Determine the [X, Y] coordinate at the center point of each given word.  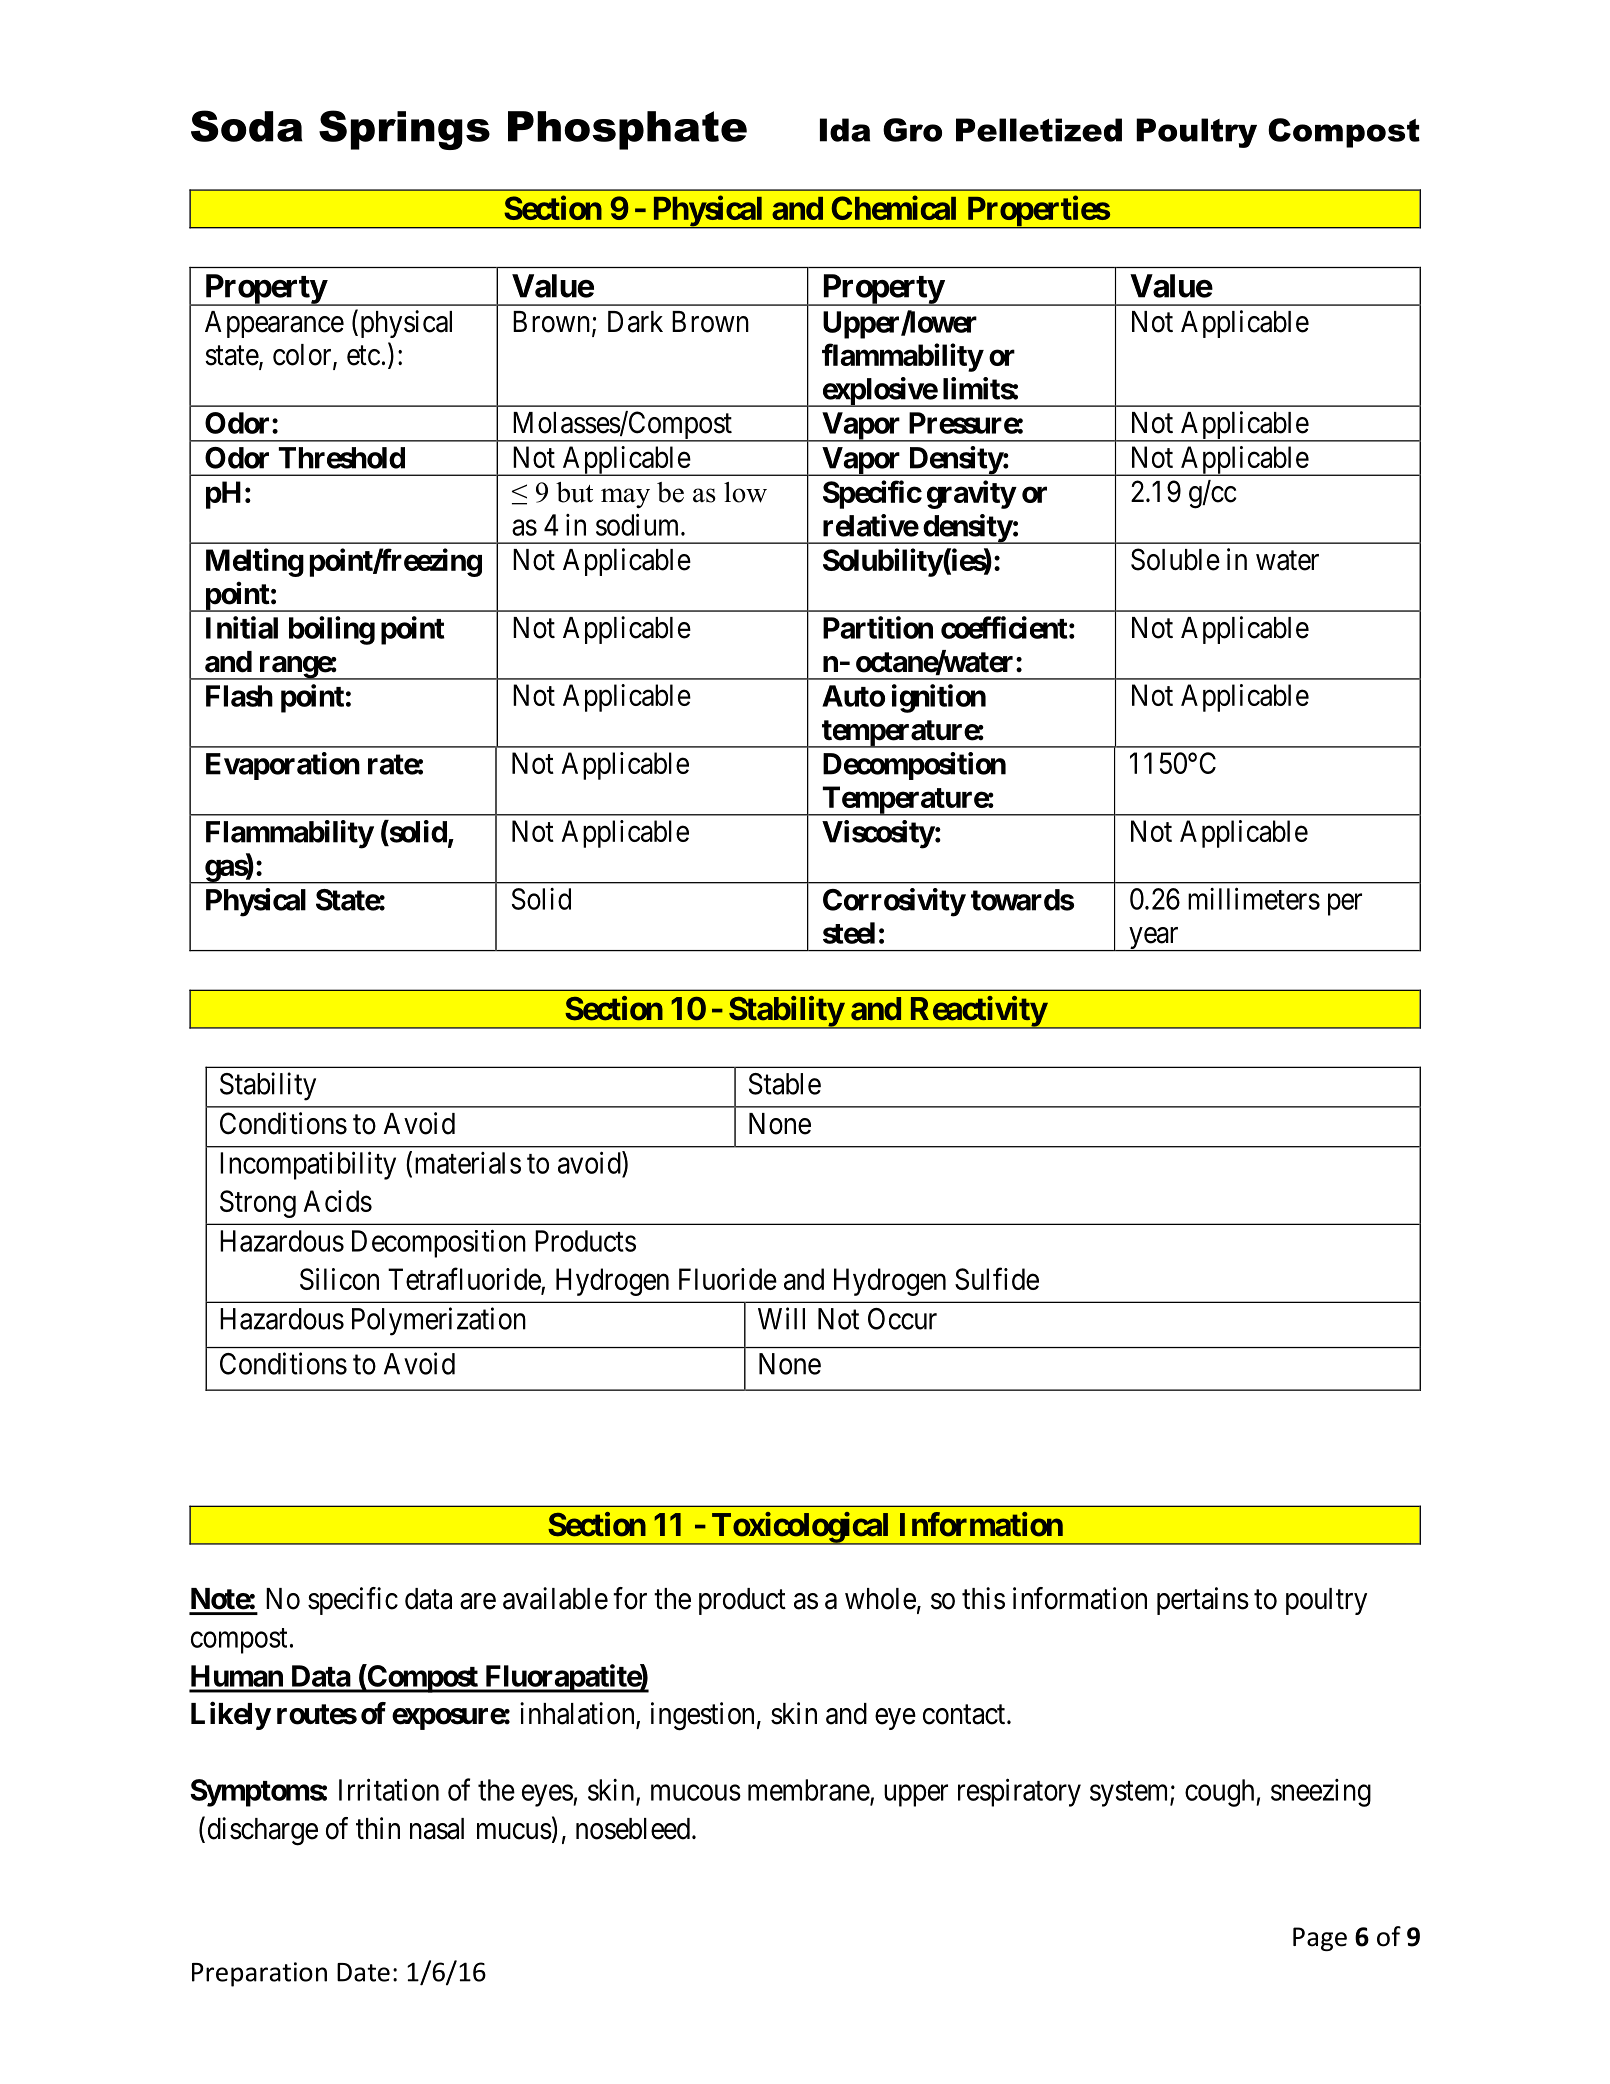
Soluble [1175, 559]
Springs [404, 130]
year [1154, 939]
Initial [242, 627]
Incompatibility [308, 1165]
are [478, 1601]
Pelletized [1039, 130]
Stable [785, 1084]
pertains [1203, 1601]
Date [363, 1972]
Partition [878, 627]
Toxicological [801, 1528]
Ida [845, 130]
